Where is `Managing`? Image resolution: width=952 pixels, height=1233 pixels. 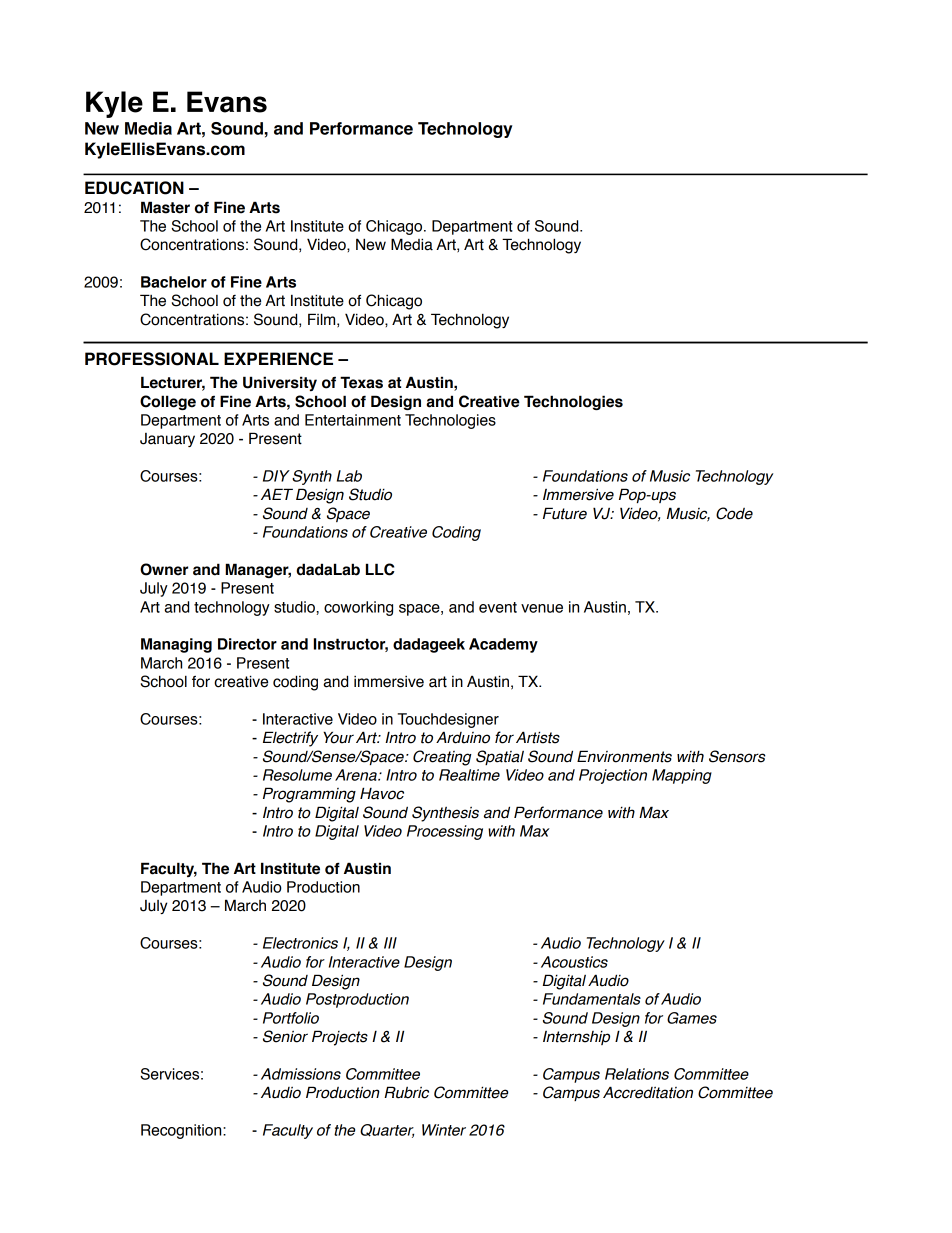 Managing is located at coordinates (176, 645).
